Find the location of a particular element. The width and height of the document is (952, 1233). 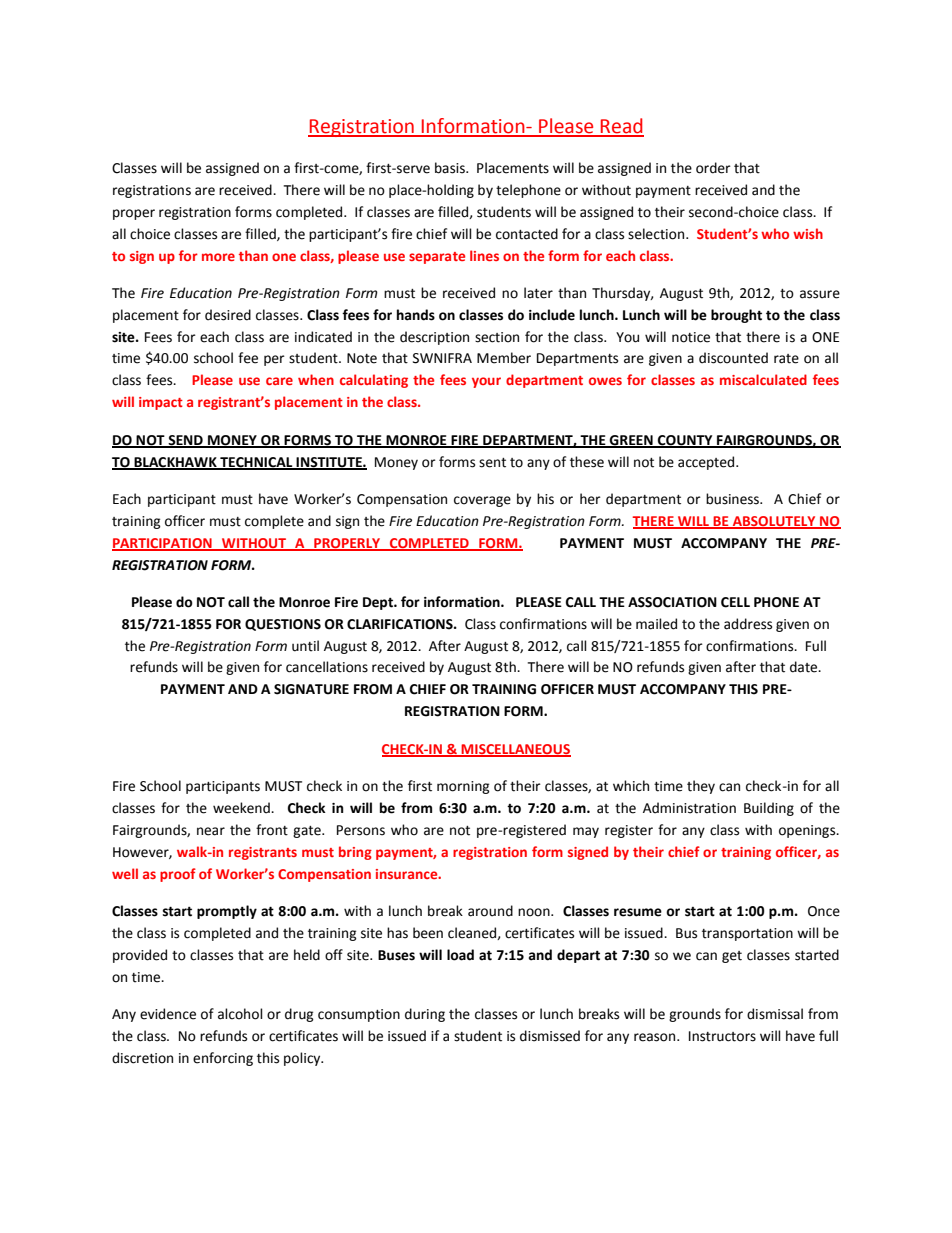

Instructors is located at coordinates (722, 1036).
